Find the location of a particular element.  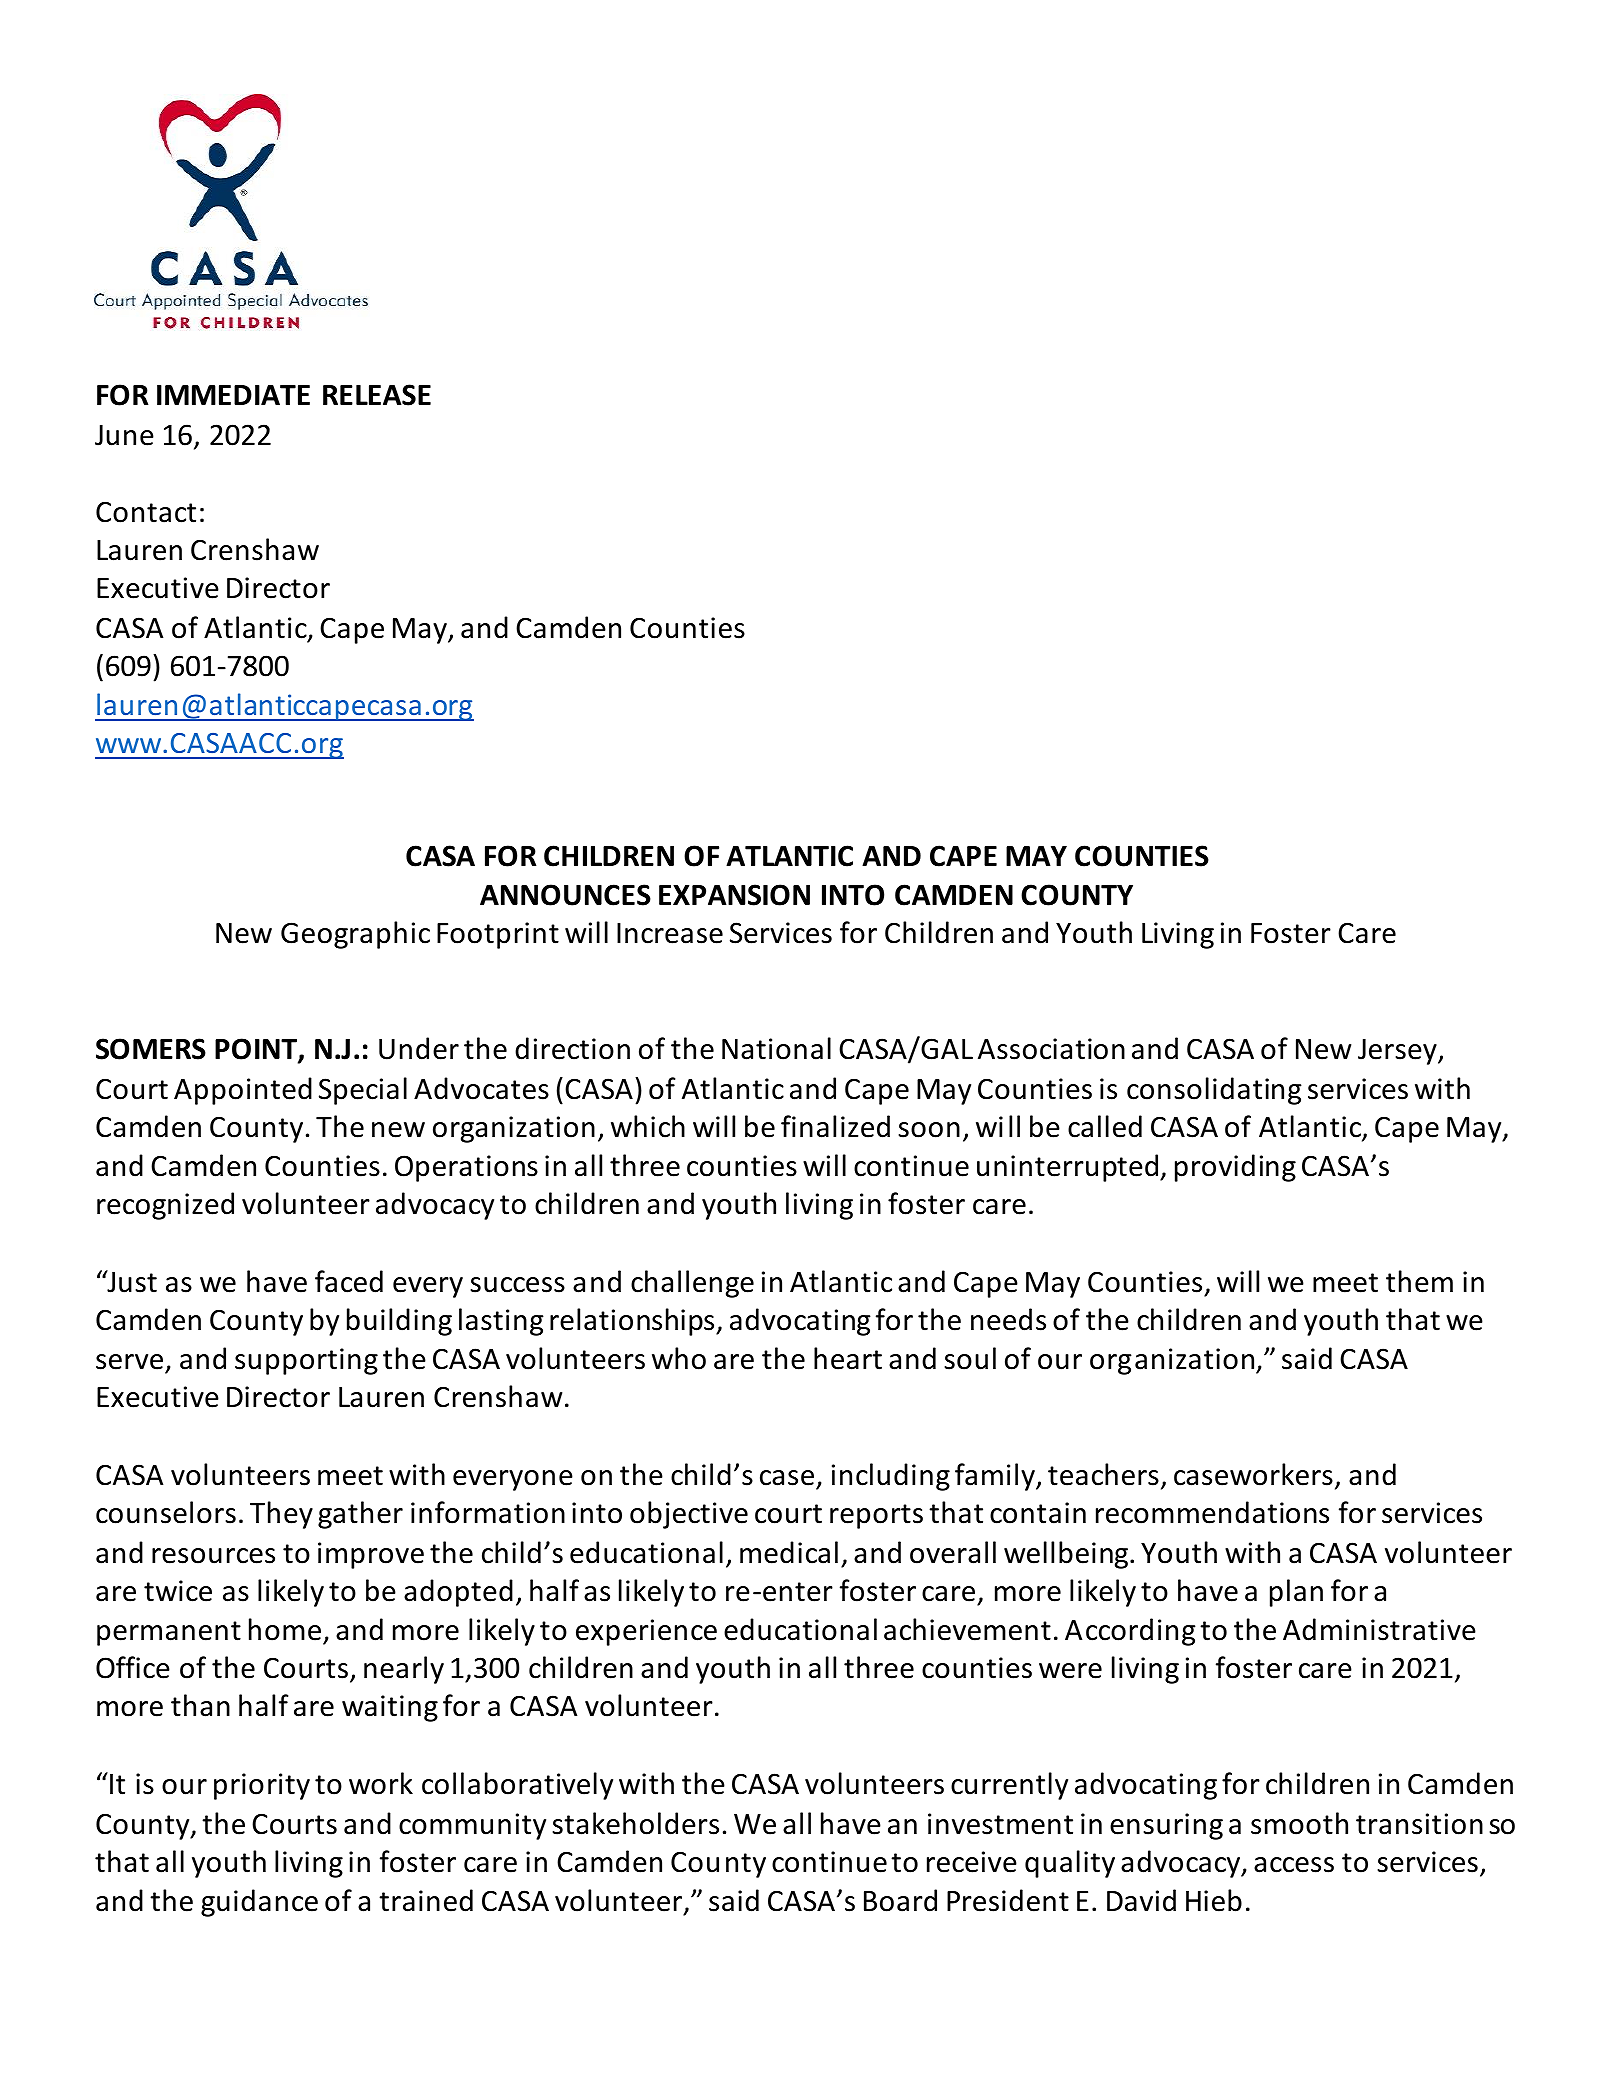

Geographic is located at coordinates (355, 935).
